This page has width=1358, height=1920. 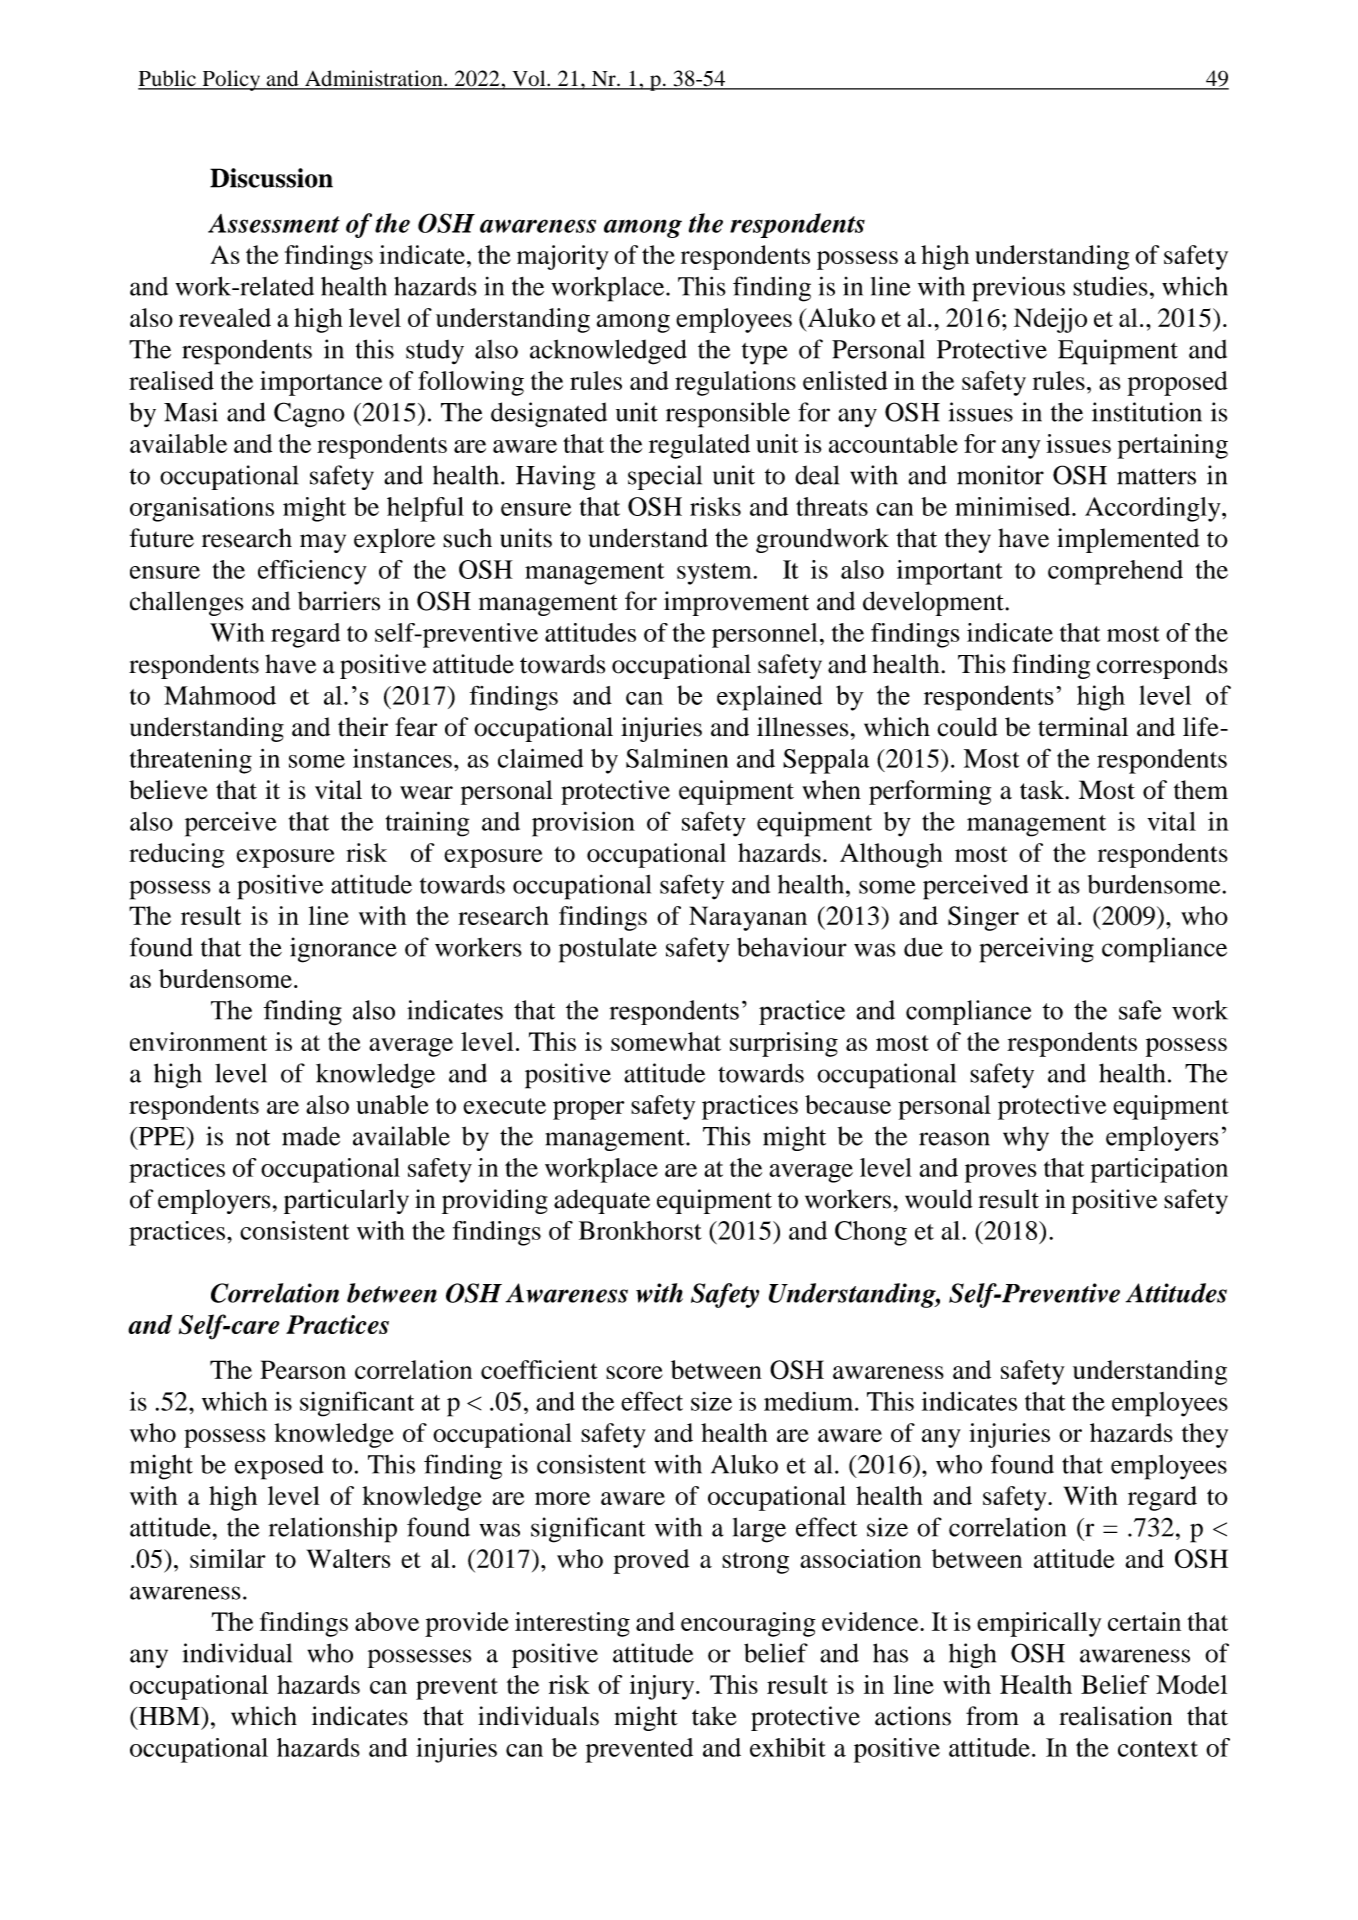 I want to click on score, so click(x=634, y=1372).
